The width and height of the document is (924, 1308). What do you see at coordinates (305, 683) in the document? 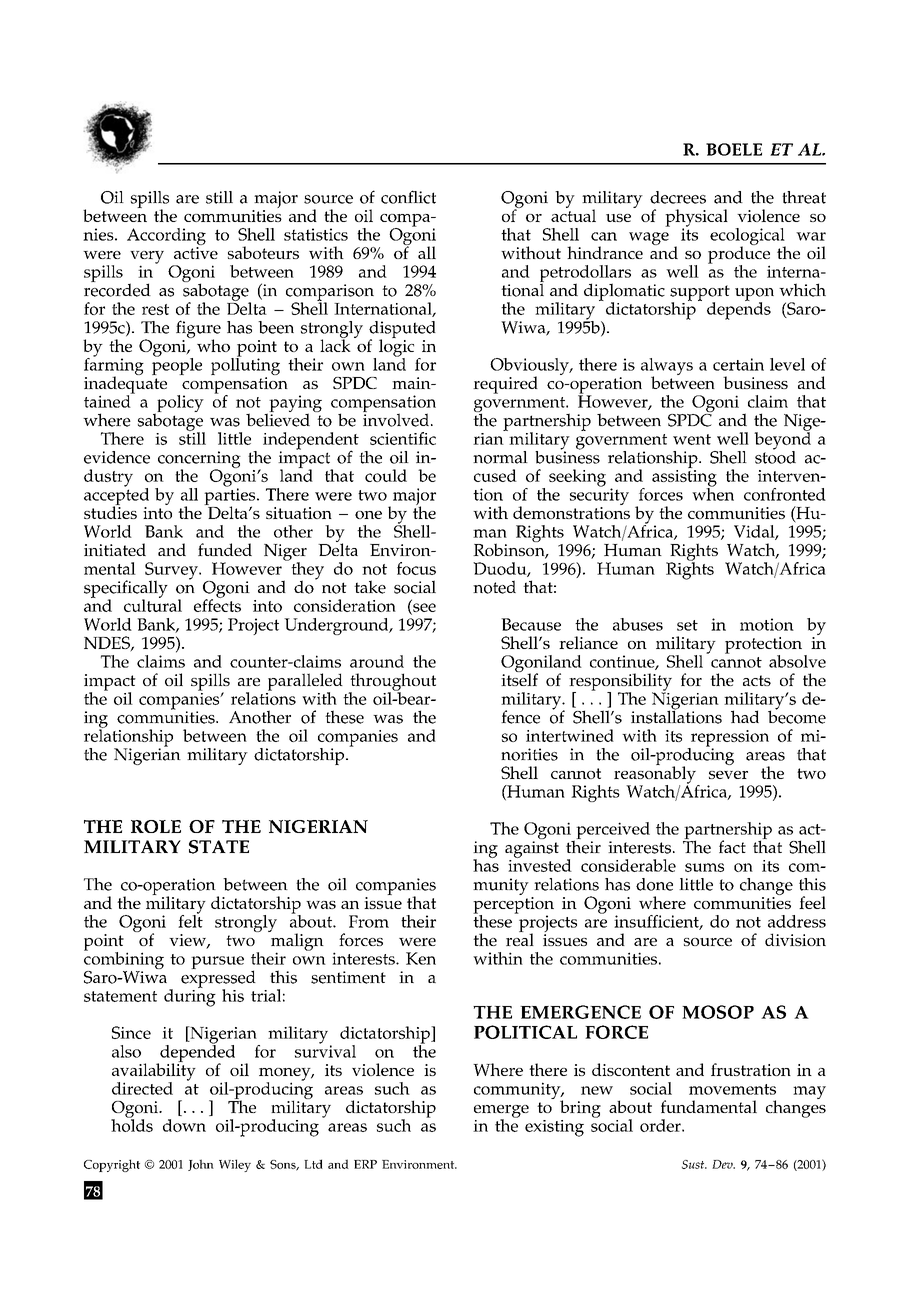
I see `paralleled` at bounding box center [305, 683].
